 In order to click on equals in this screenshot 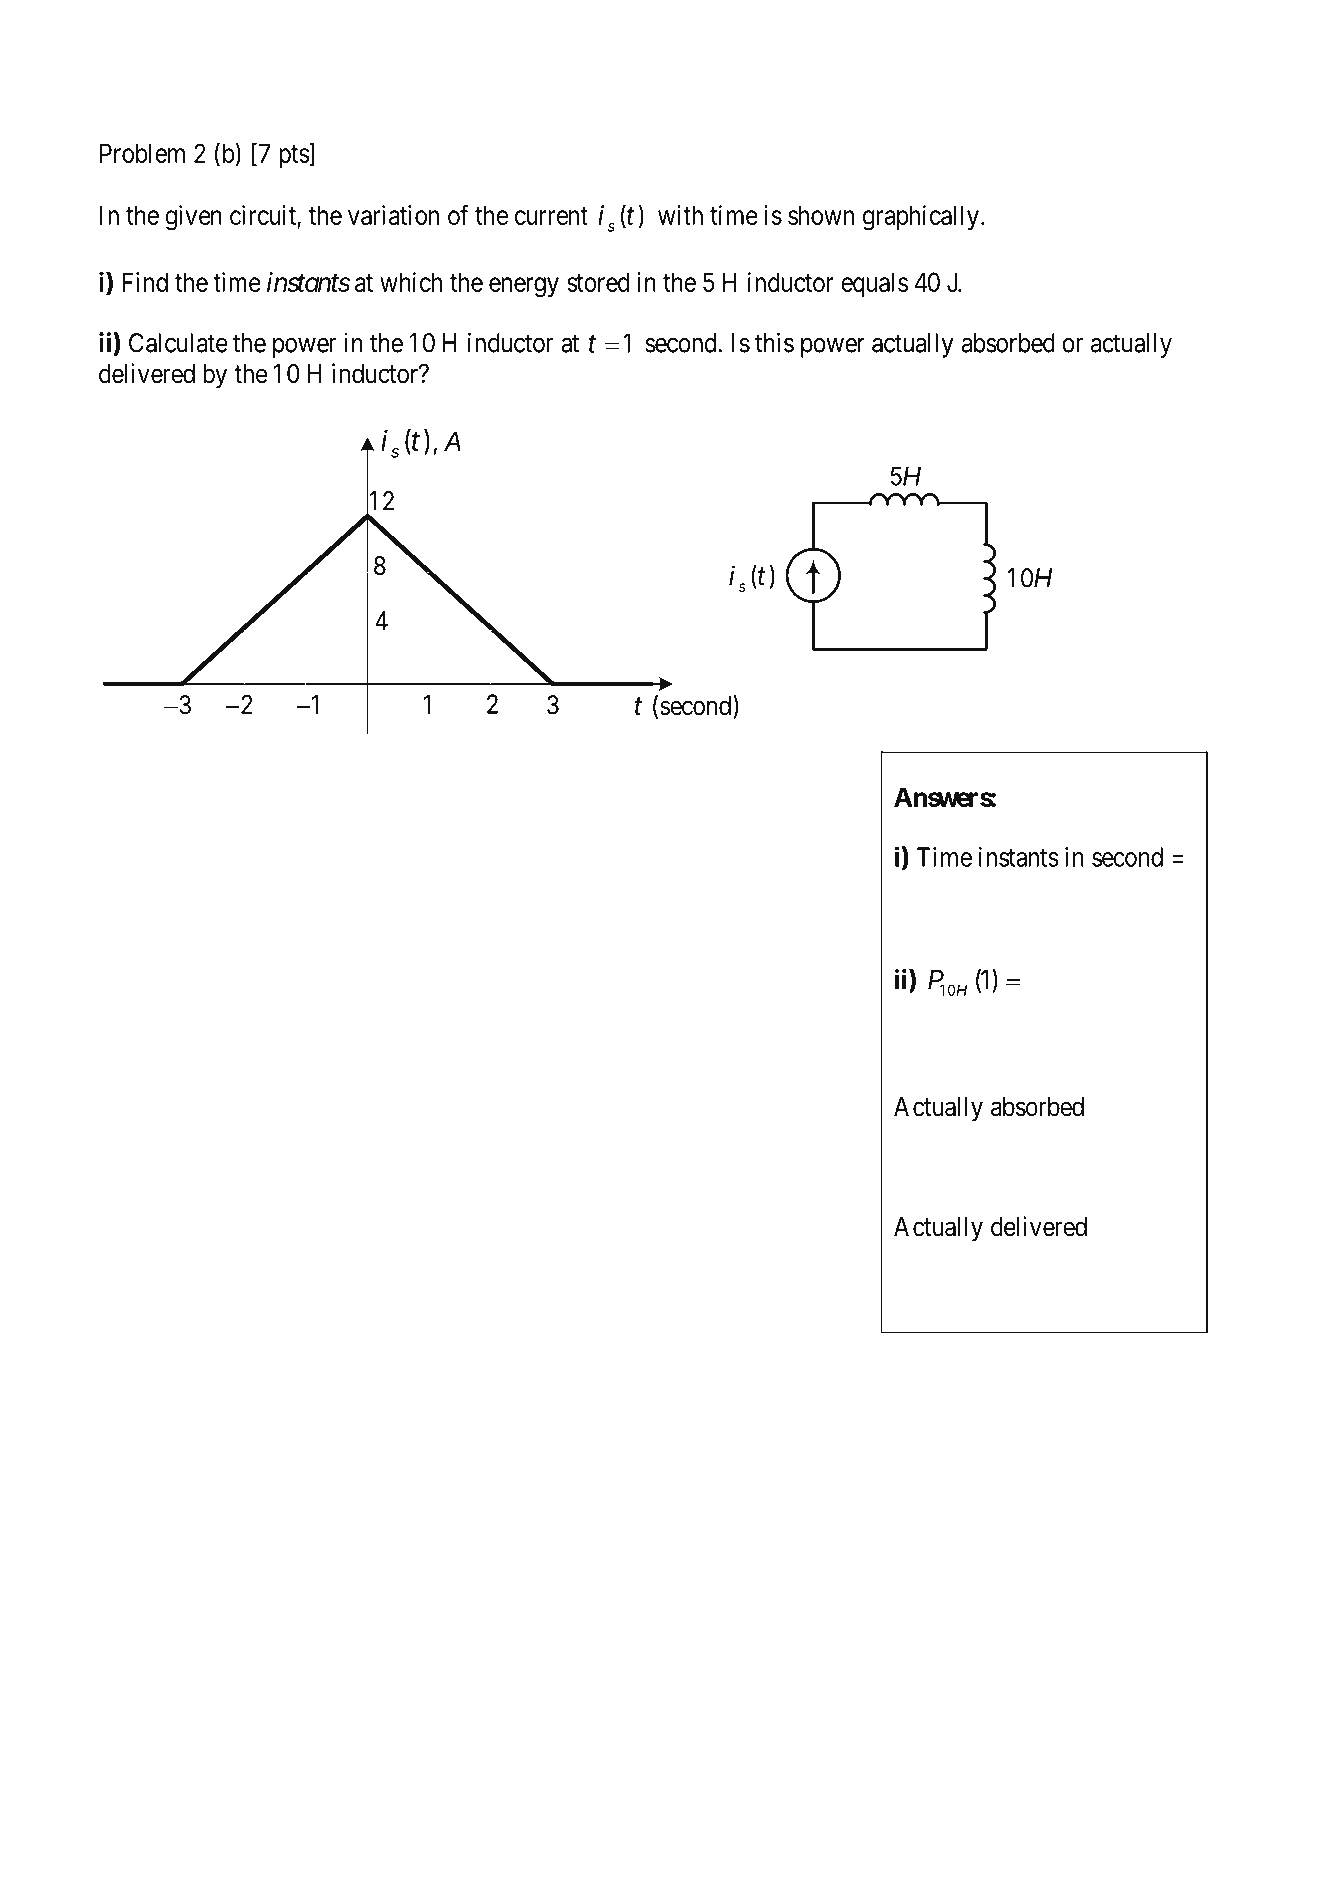, I will do `click(874, 284)`.
